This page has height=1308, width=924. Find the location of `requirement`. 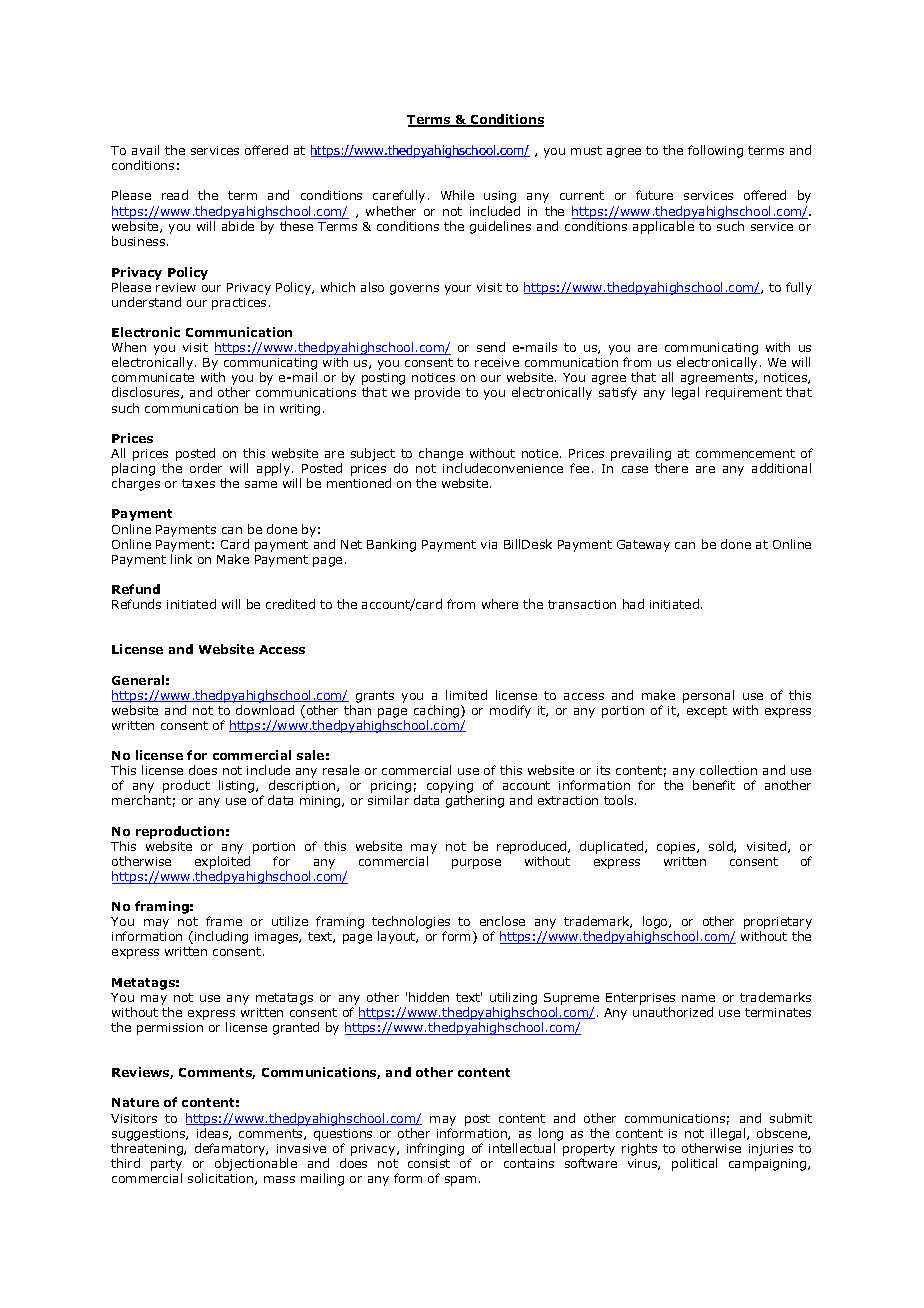

requirement is located at coordinates (744, 394).
